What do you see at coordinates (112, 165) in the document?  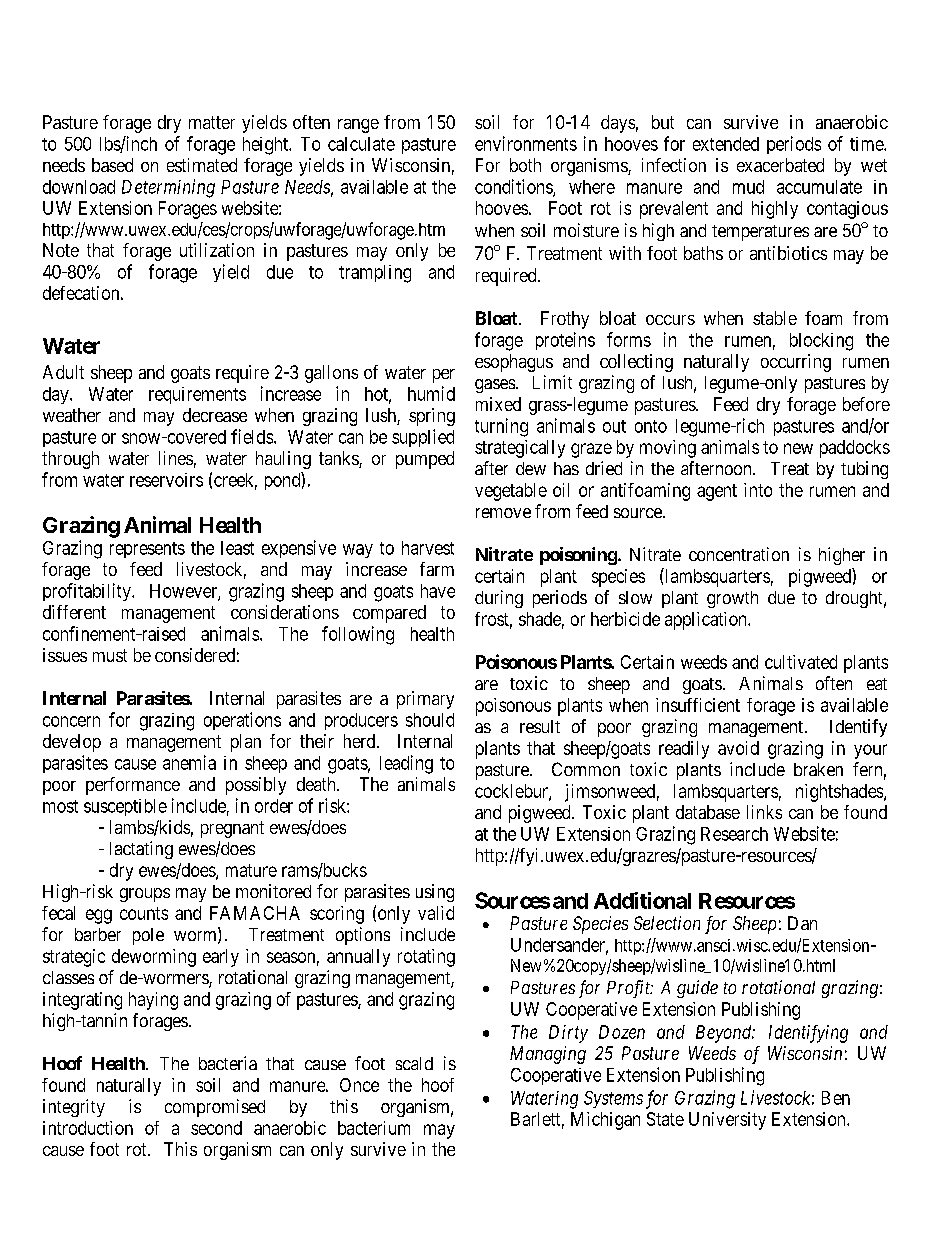 I see `based` at bounding box center [112, 165].
